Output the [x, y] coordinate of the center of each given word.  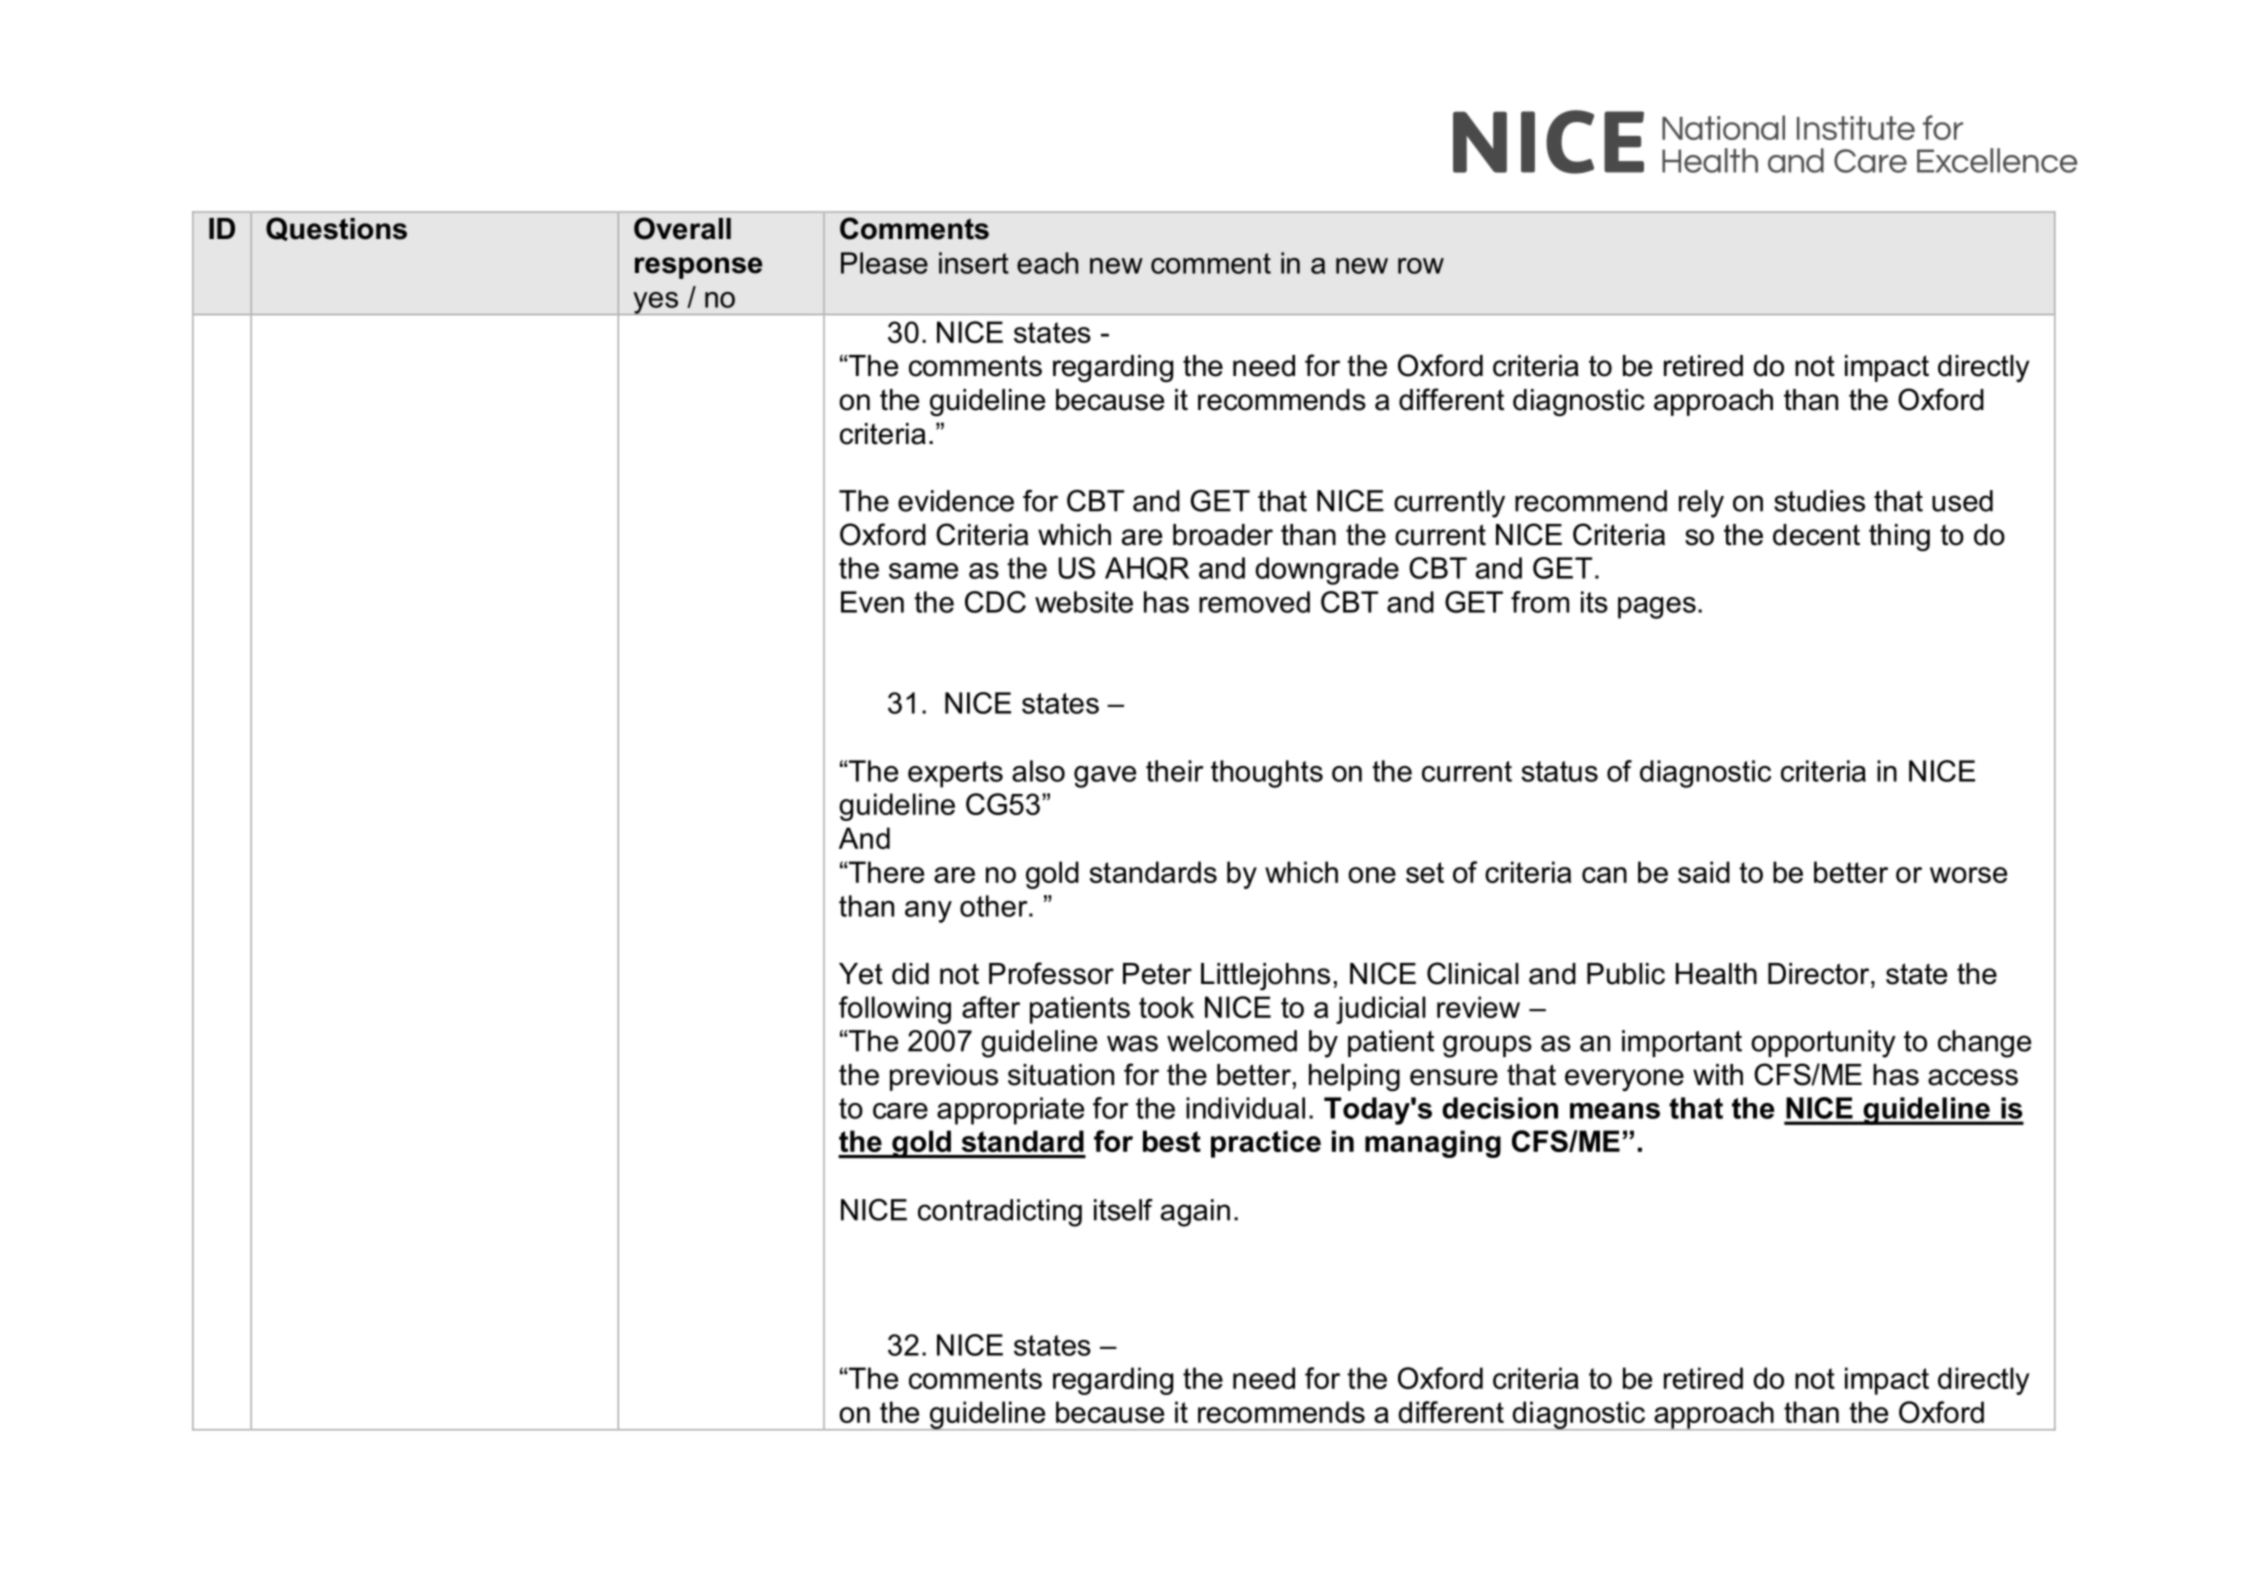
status [1559, 771]
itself [1123, 1210]
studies [1819, 501]
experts [955, 774]
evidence [956, 501]
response [698, 268]
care [900, 1111]
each [1047, 263]
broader [1223, 535]
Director [1820, 974]
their [1174, 771]
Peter [1157, 974]
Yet [861, 974]
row [1421, 266]
